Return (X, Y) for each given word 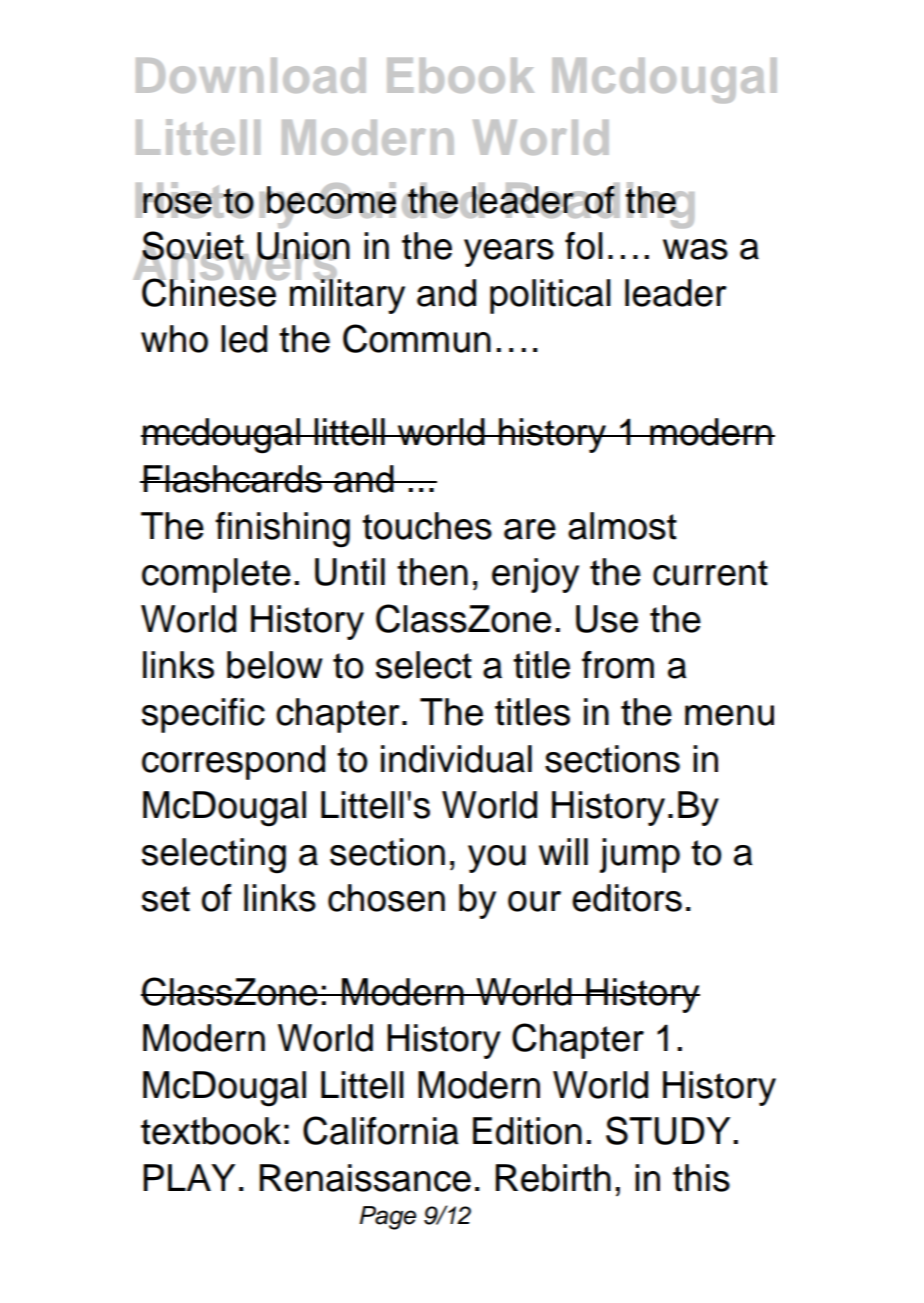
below (275, 665)
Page (387, 1218)
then (432, 572)
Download (251, 75)
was (695, 249)
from (618, 665)
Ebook (460, 75)
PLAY (189, 1177)
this (701, 1178)
